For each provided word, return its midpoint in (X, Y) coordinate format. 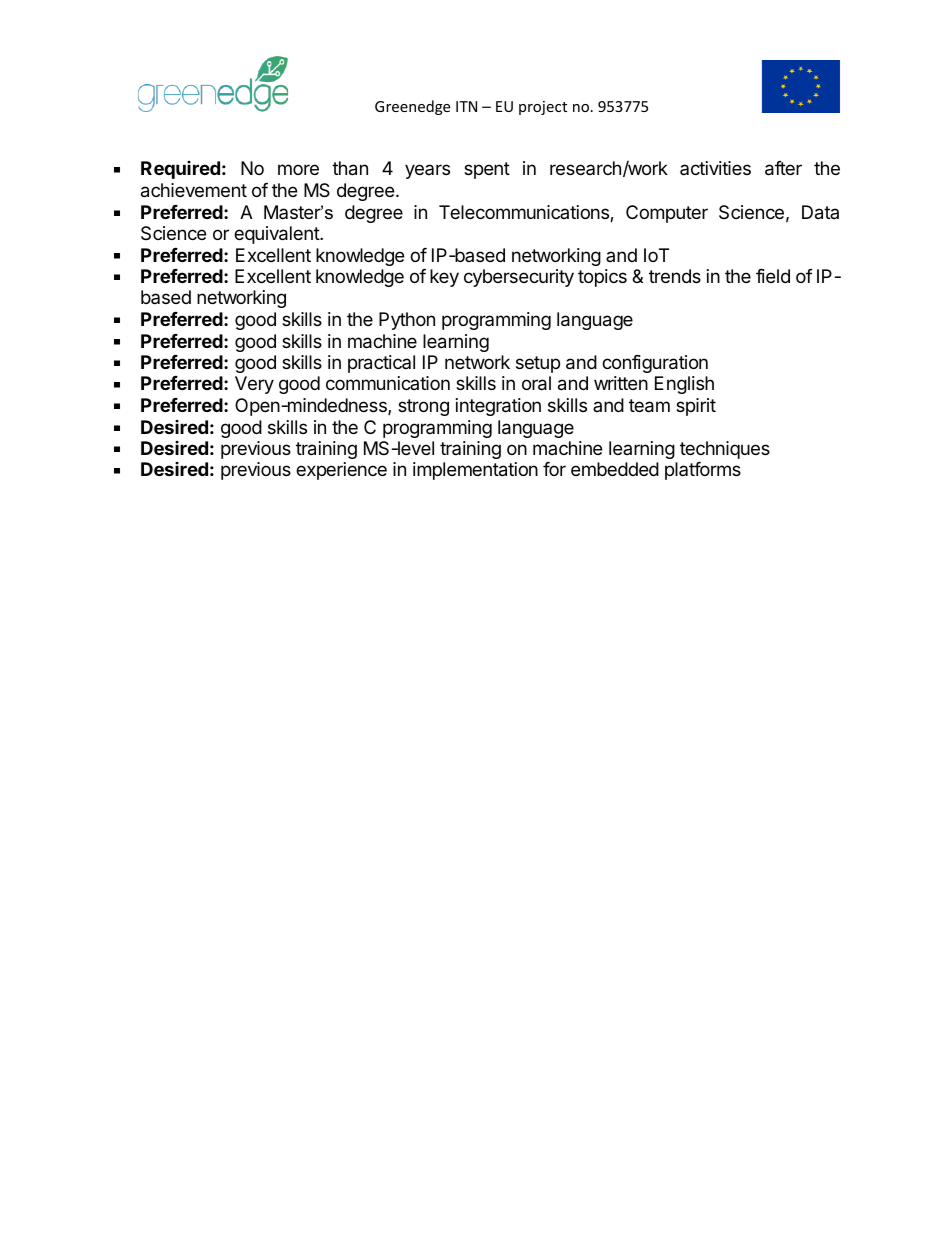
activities (715, 168)
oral (536, 383)
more (298, 169)
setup (538, 364)
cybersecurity (519, 278)
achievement (194, 190)
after (783, 168)
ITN (466, 106)
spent (487, 170)
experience (341, 471)
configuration (655, 364)
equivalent (277, 235)
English (684, 385)
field (773, 276)
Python (407, 321)
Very (254, 385)
